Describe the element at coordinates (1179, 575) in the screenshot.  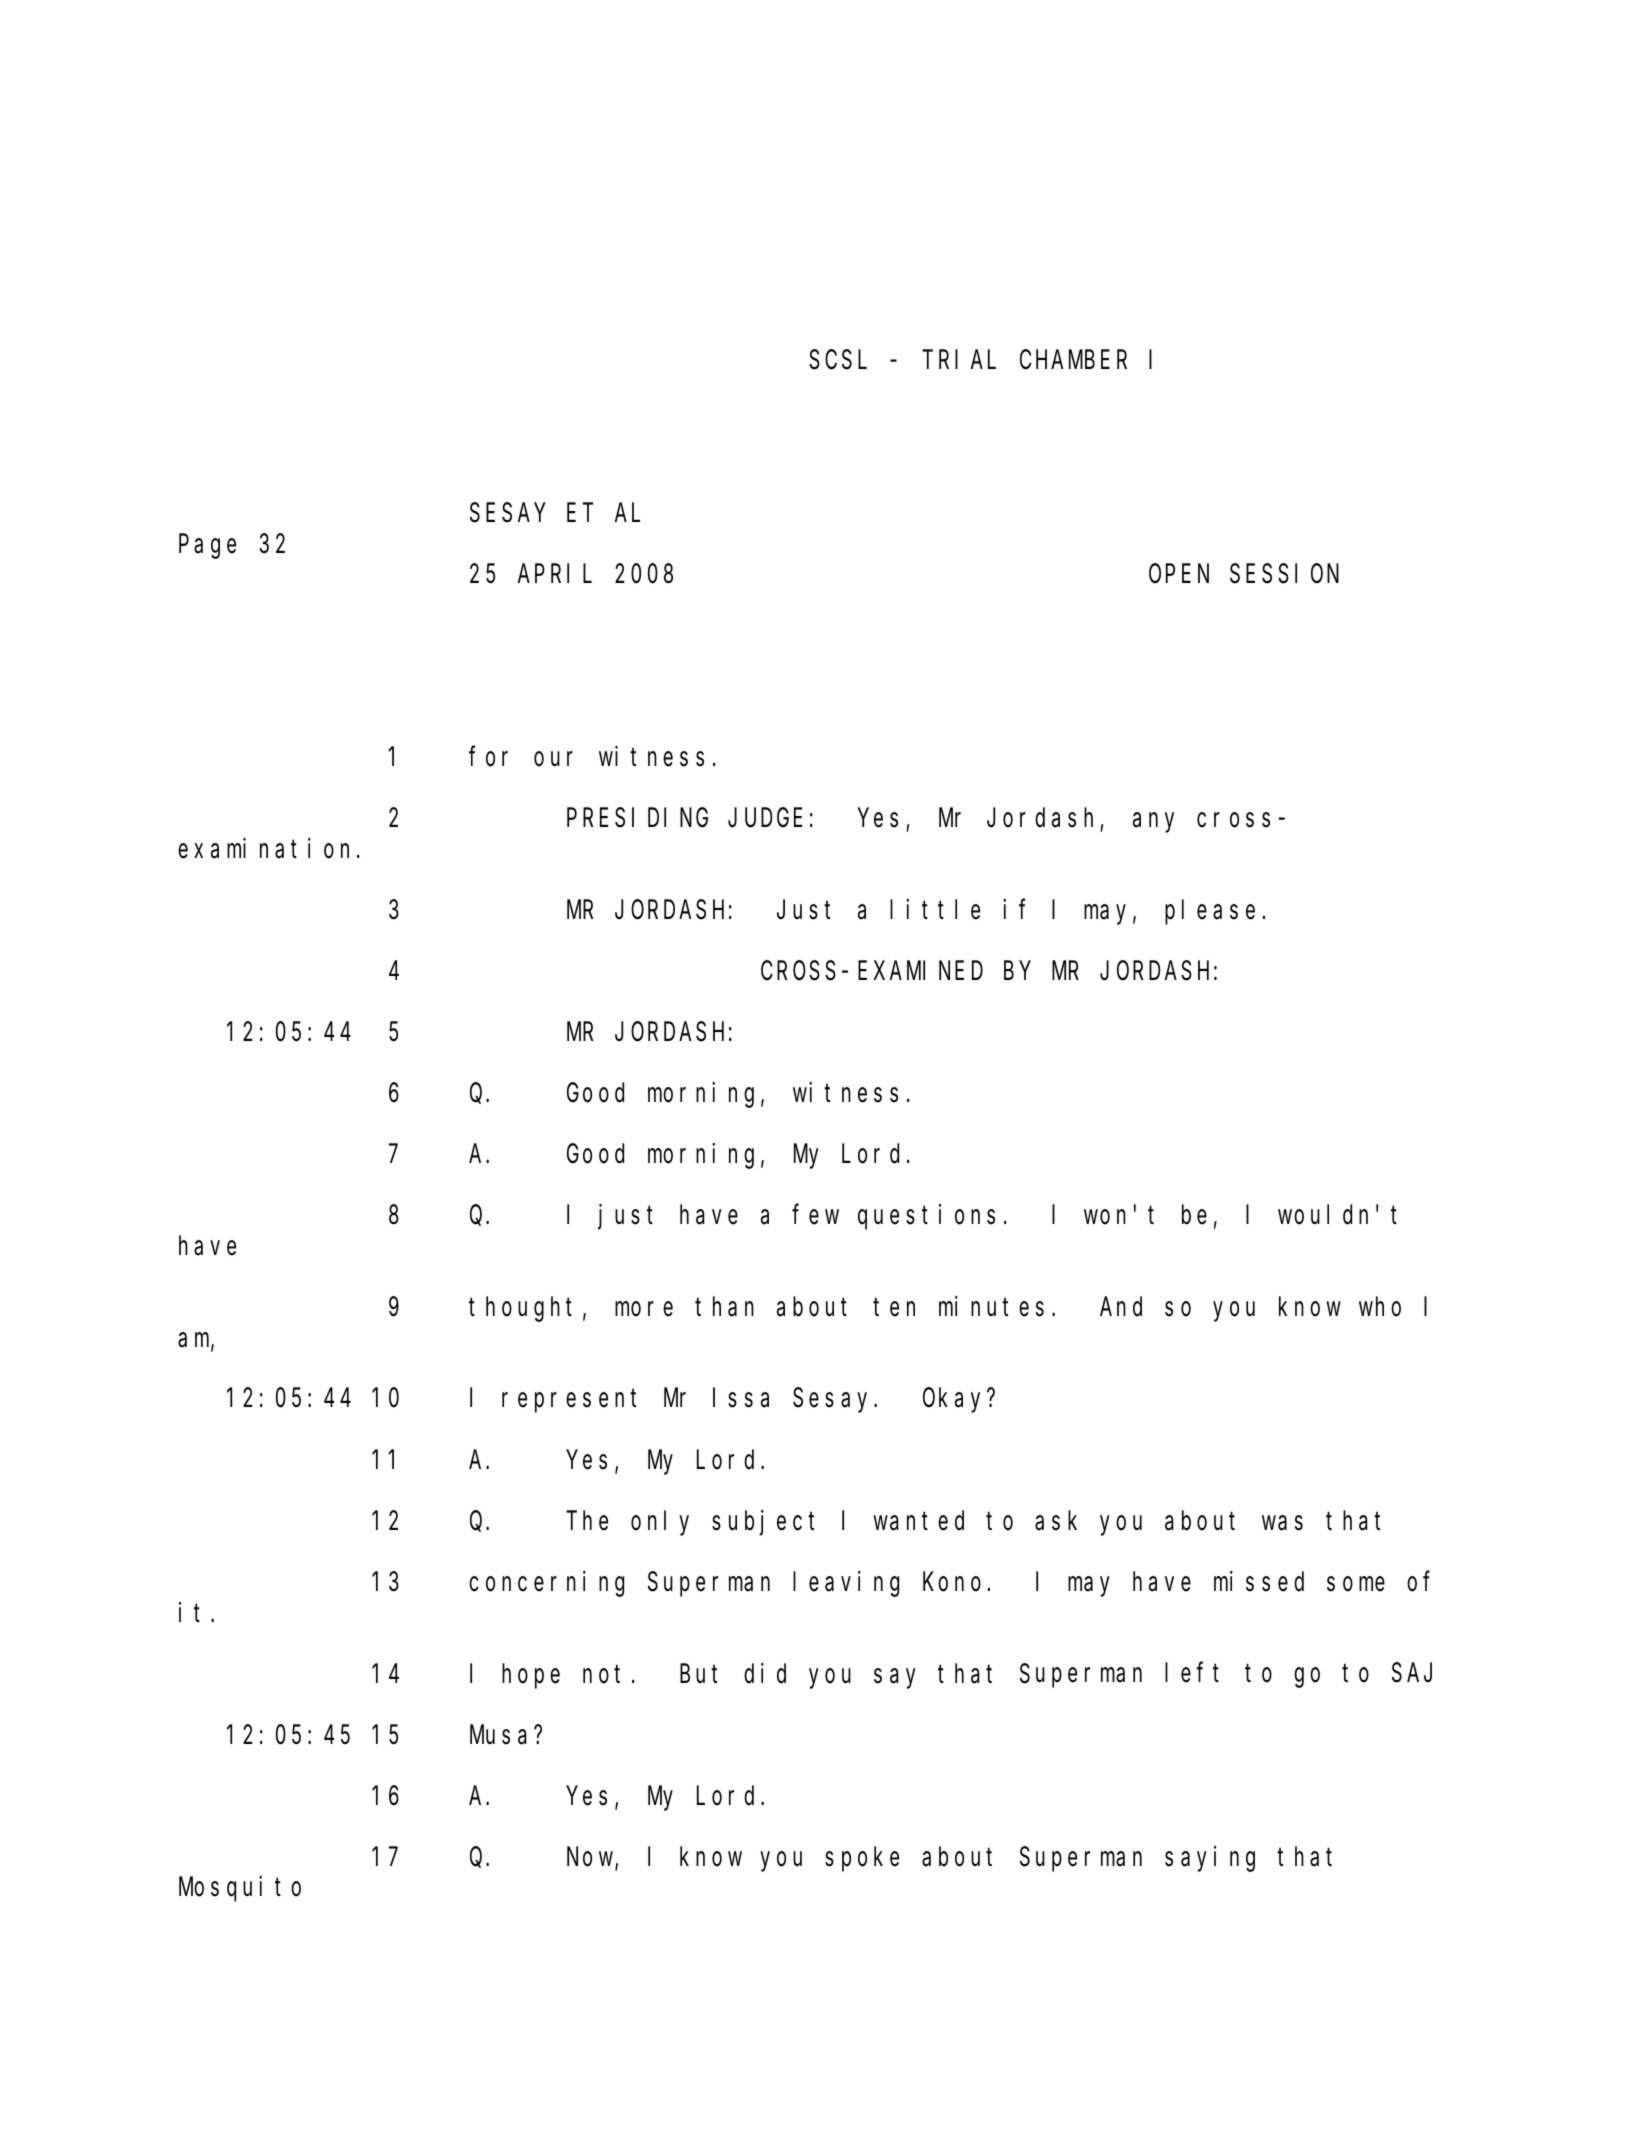
I see `OPEN` at that location.
